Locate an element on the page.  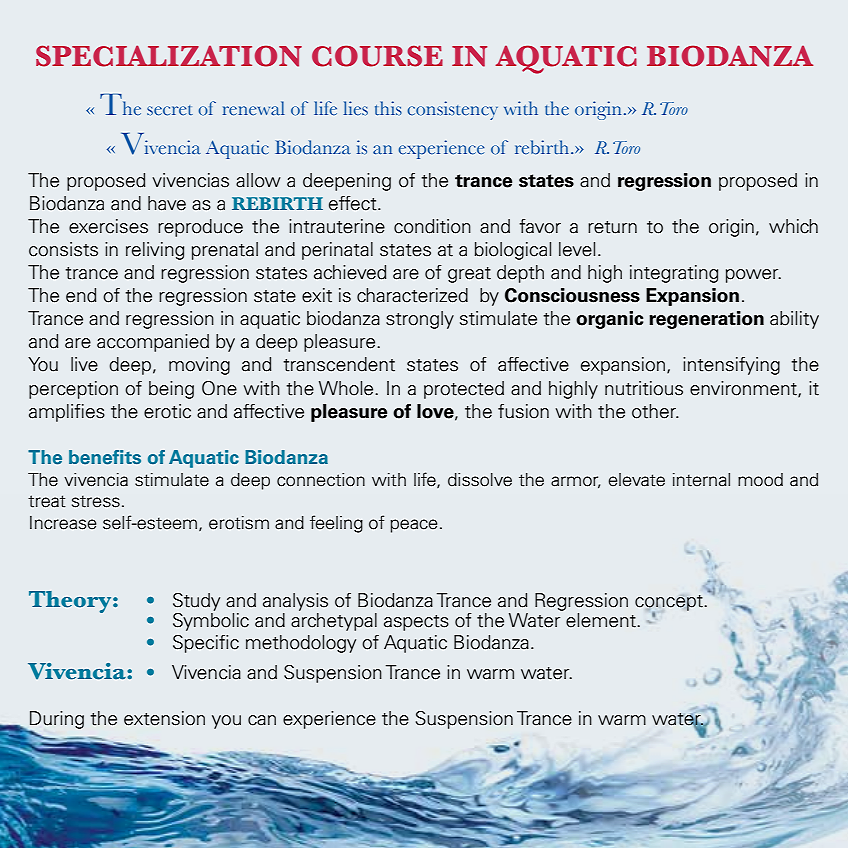
SPECIALIZATION is located at coordinates (169, 56).
